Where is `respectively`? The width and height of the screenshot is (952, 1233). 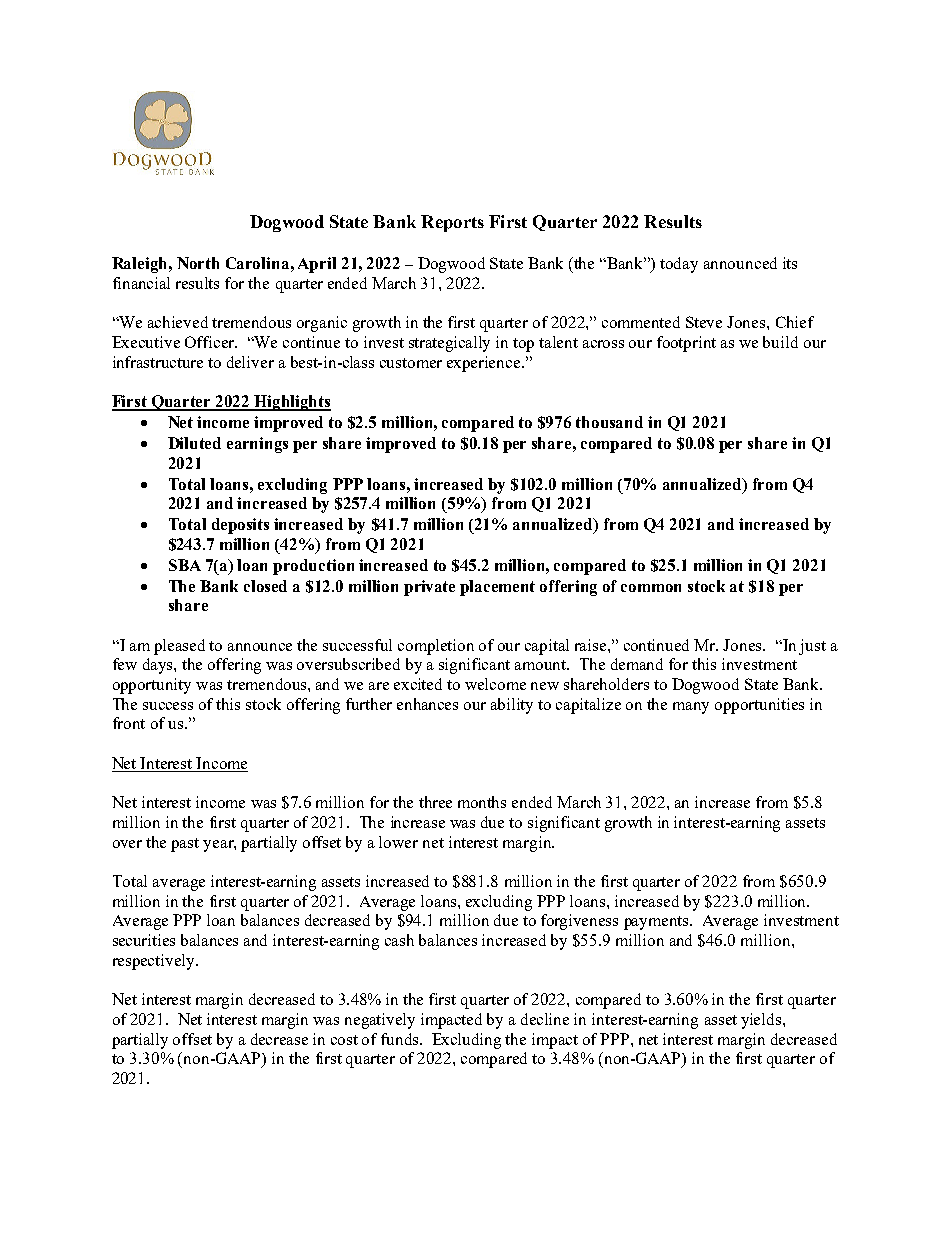 respectively is located at coordinates (155, 962).
